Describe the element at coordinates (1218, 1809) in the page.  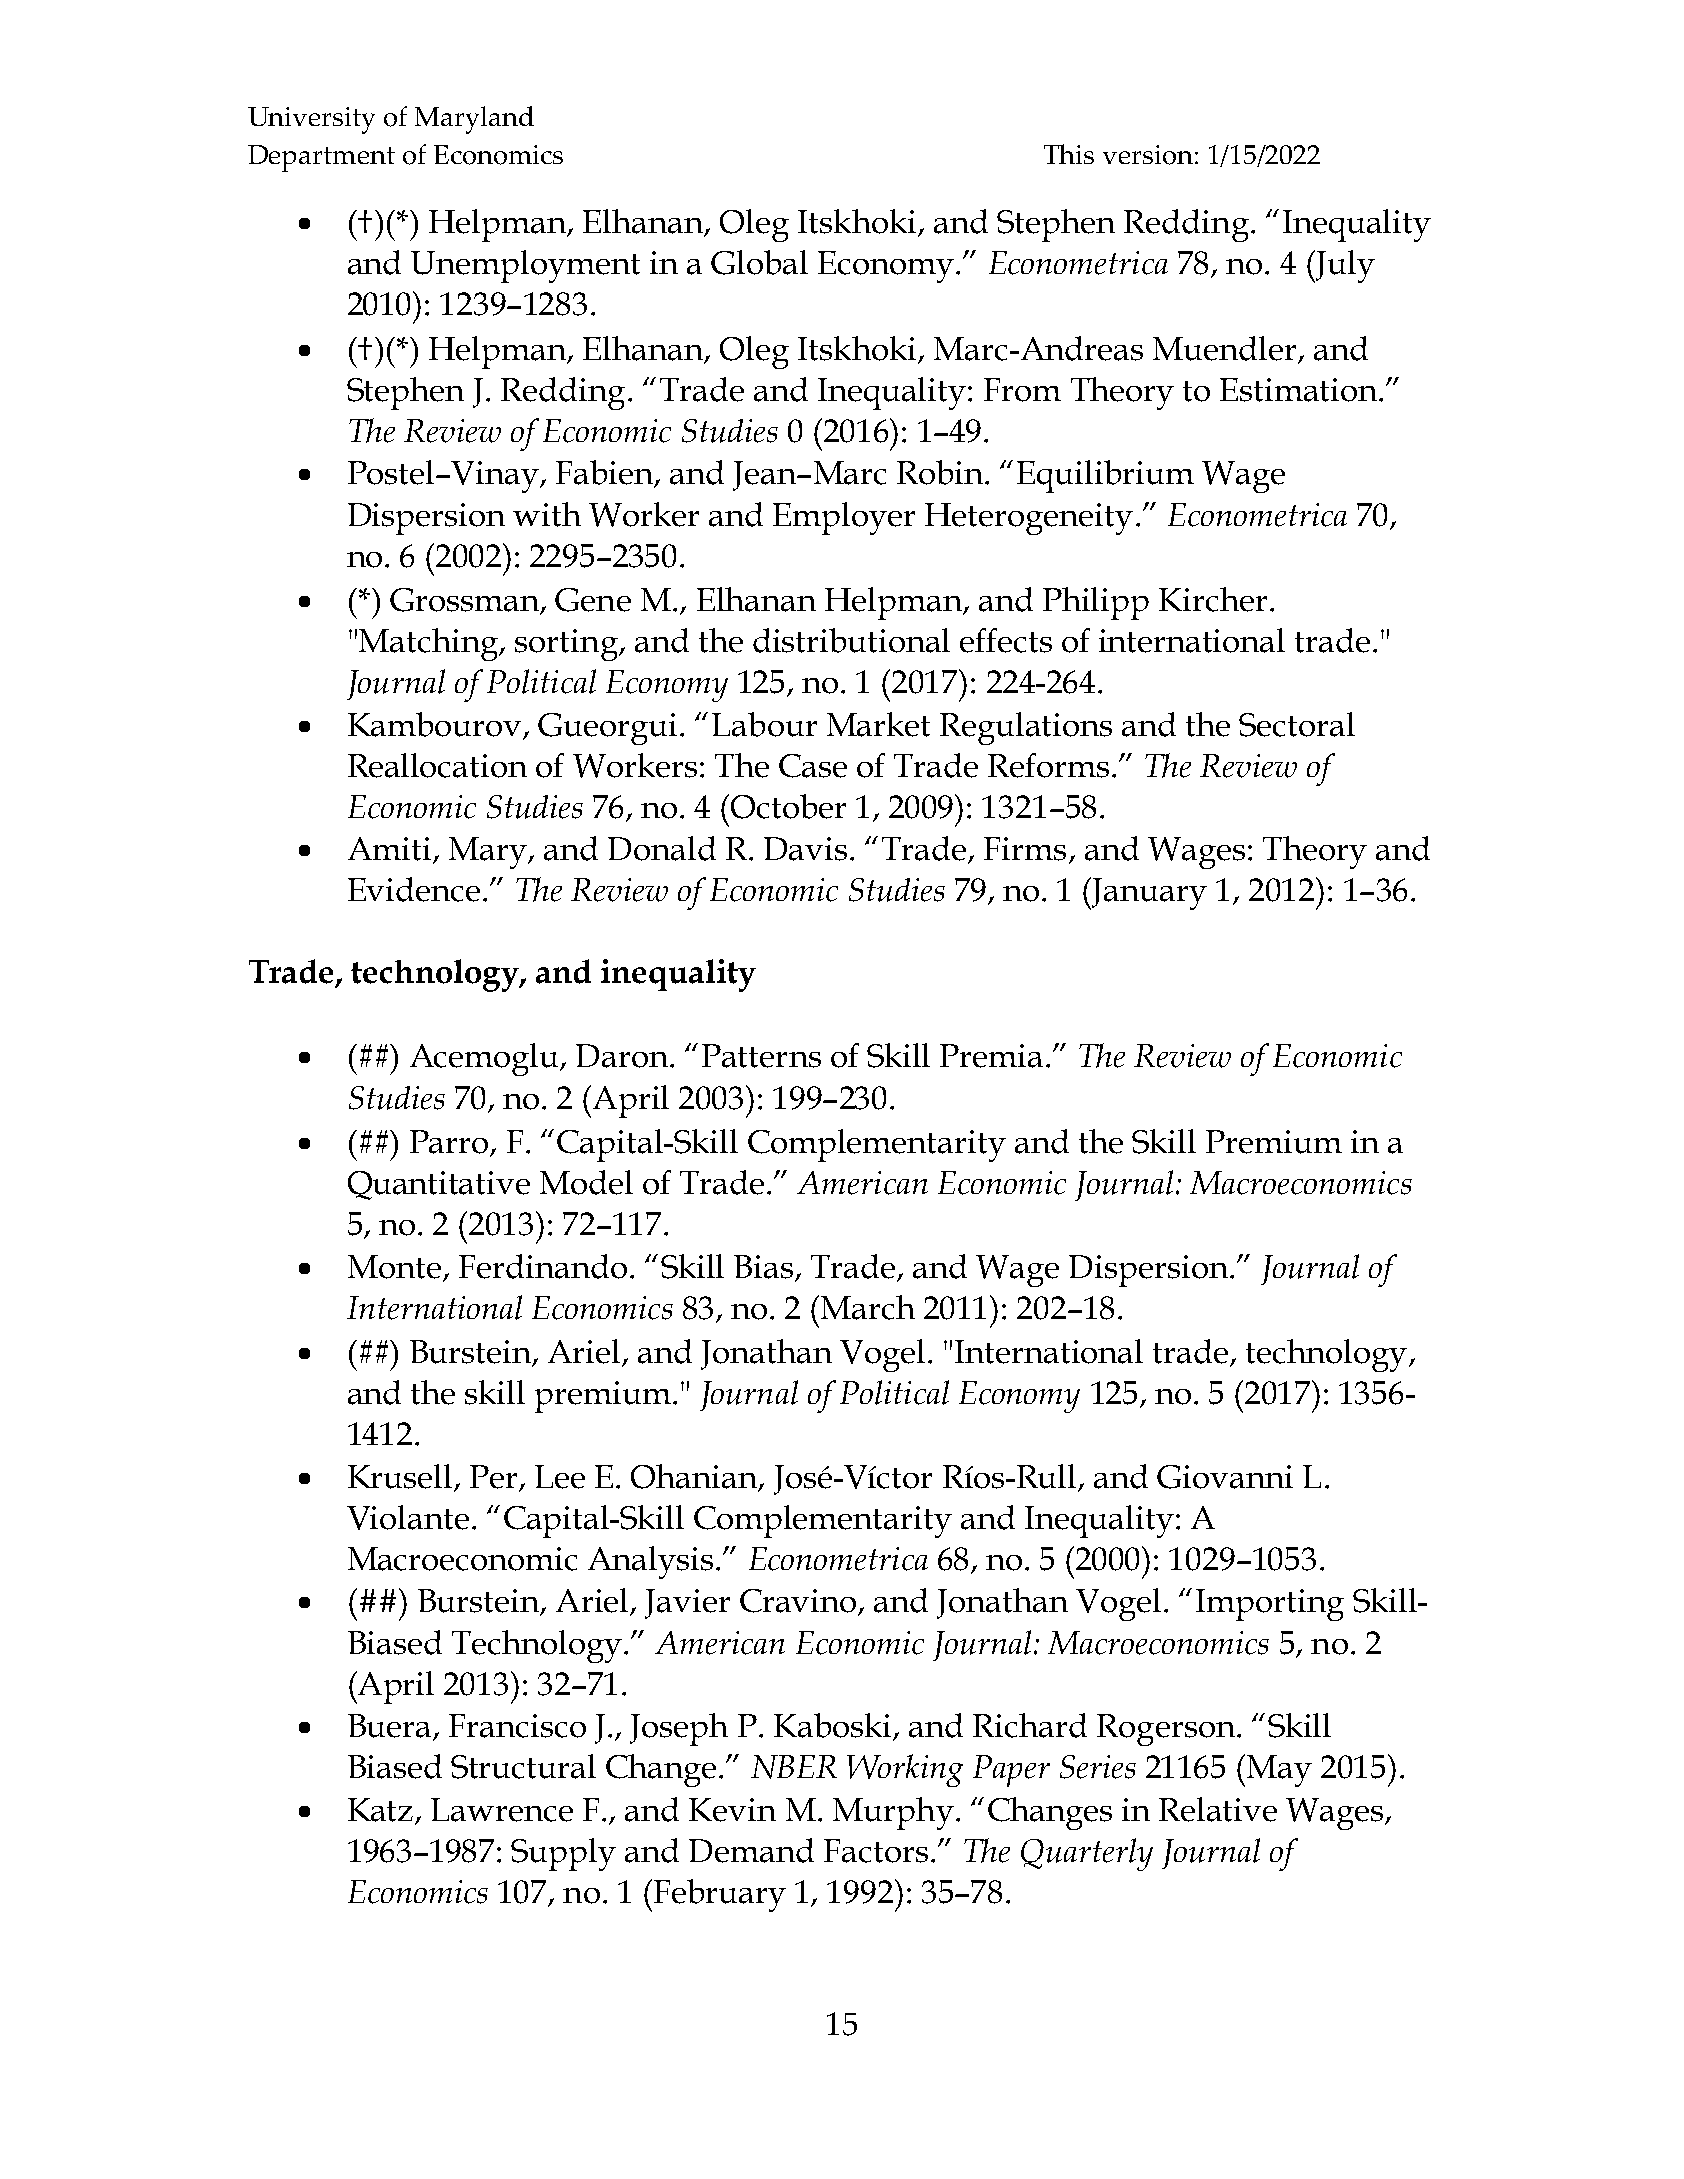
I see `Relative` at that location.
